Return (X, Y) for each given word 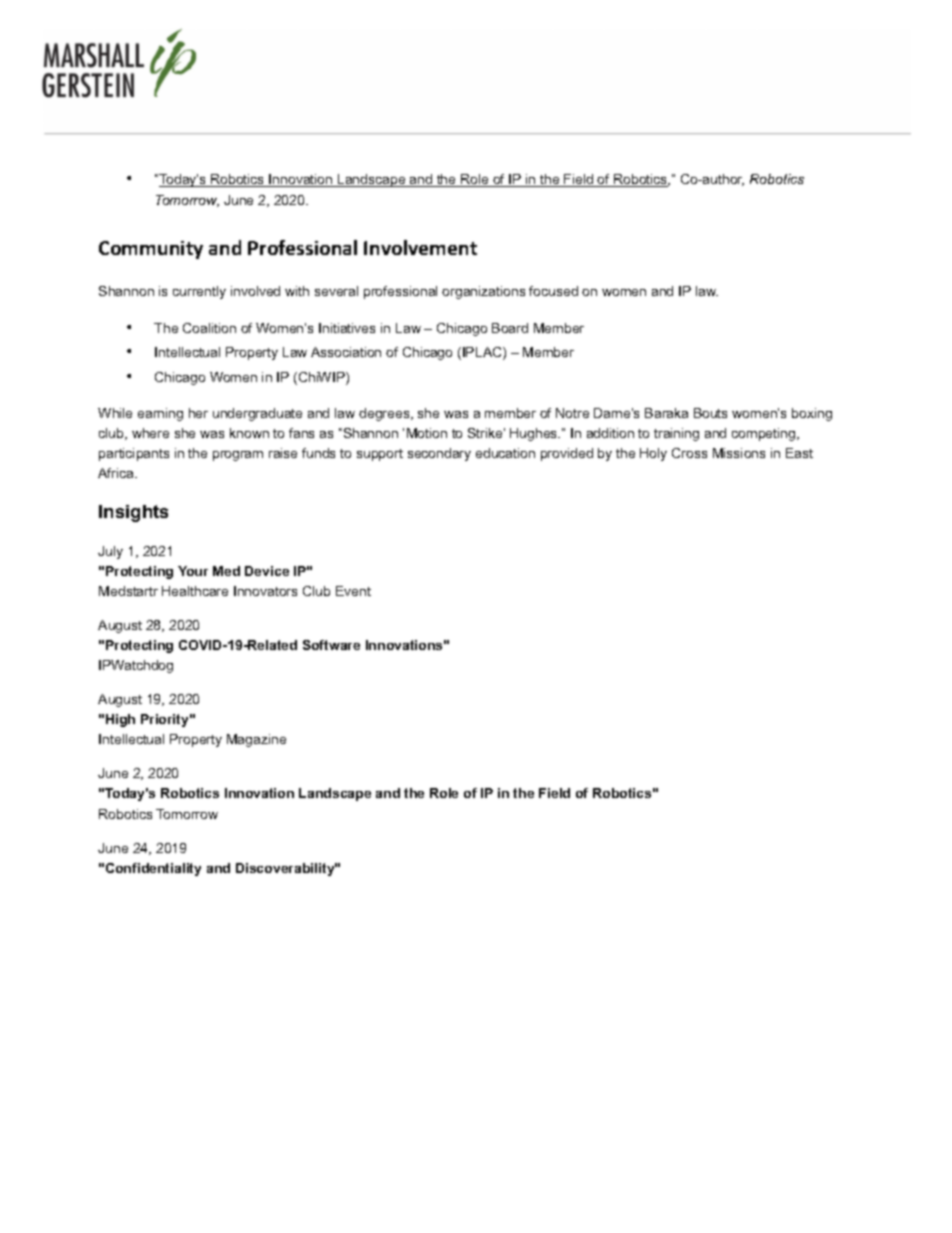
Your (193, 571)
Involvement (420, 247)
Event (353, 591)
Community (151, 250)
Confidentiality (153, 869)
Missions (739, 453)
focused (553, 291)
